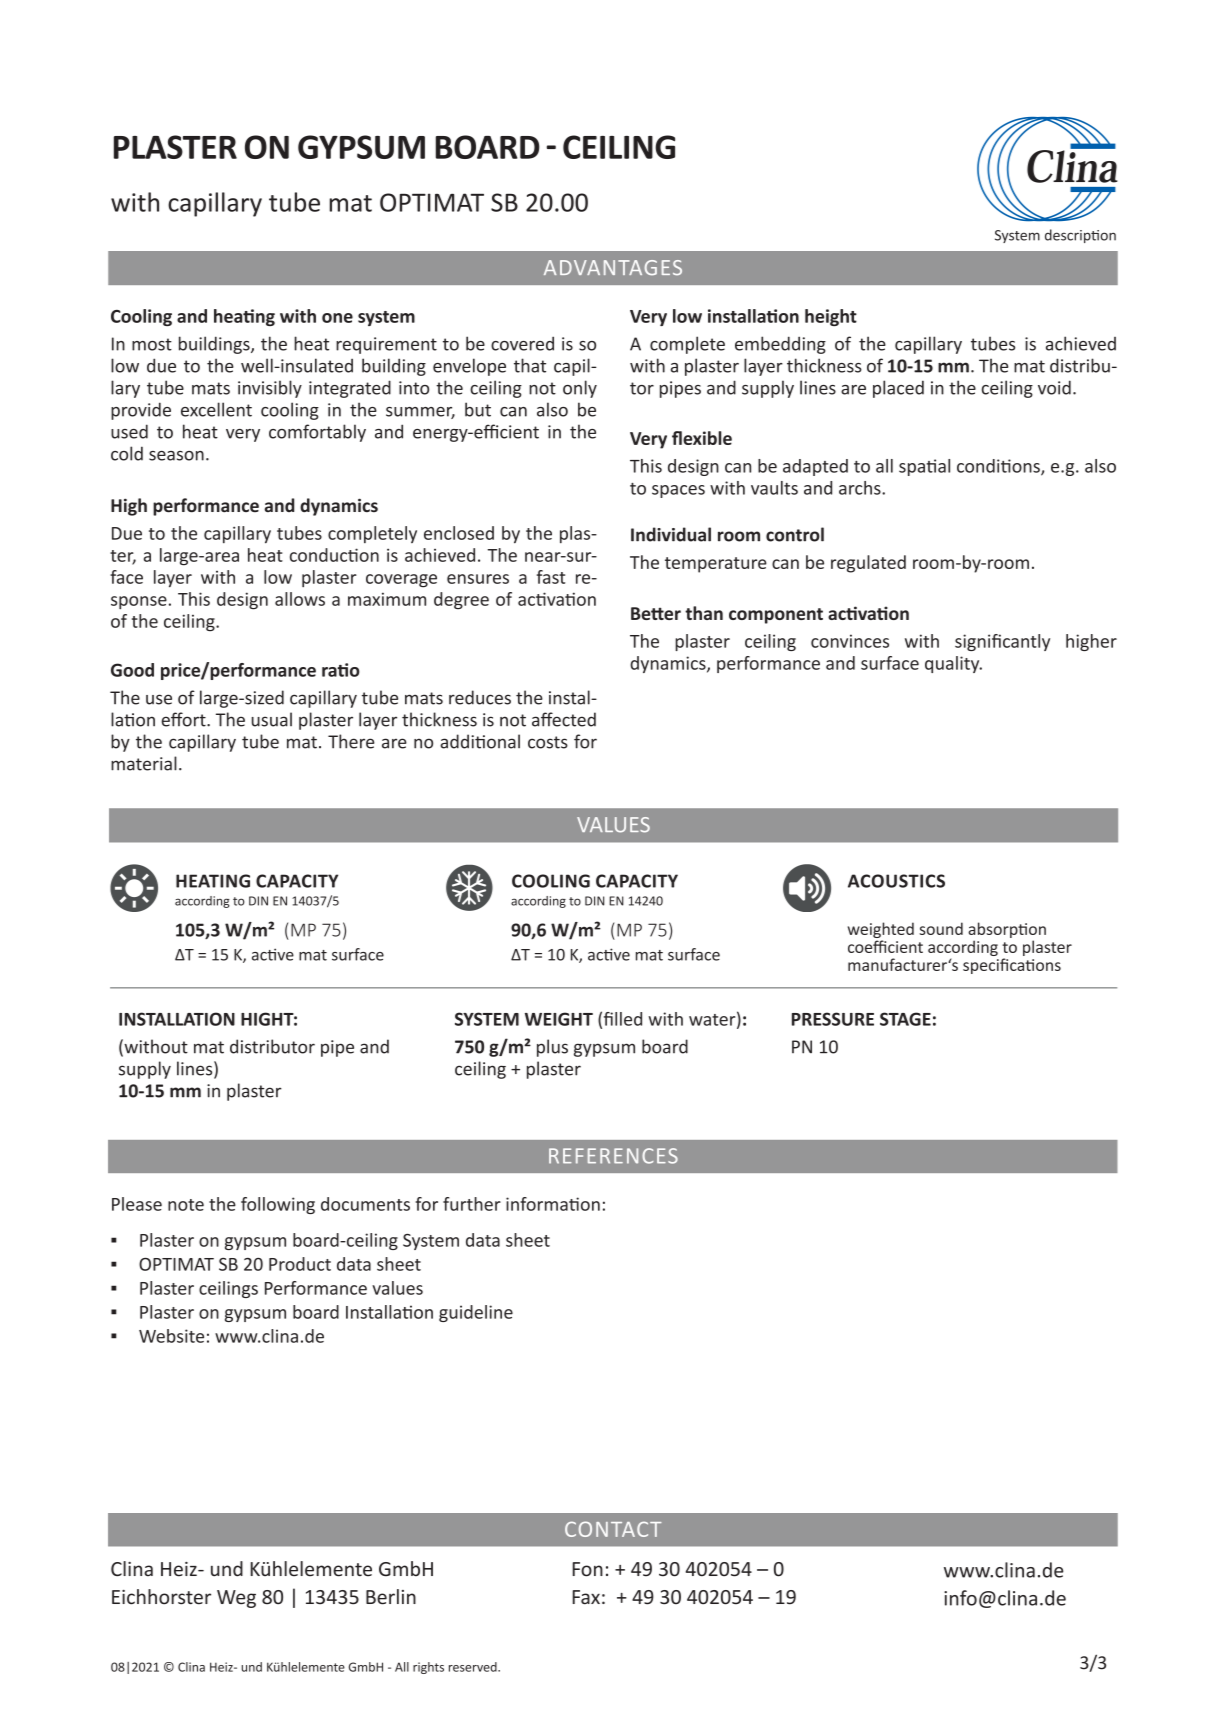  What do you see at coordinates (613, 267) in the image?
I see `ADVANTAGES` at bounding box center [613, 267].
